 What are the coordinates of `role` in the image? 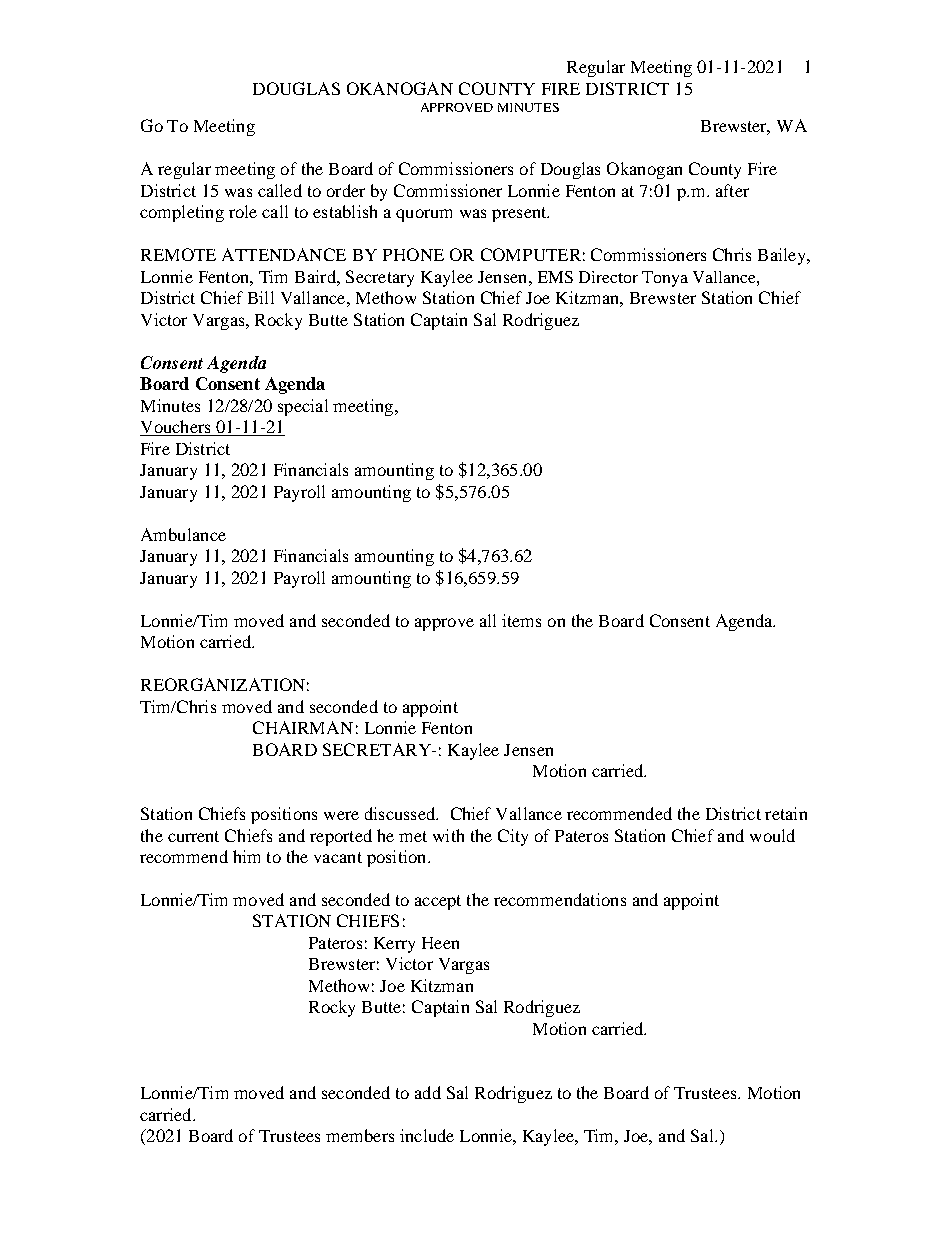 It's located at (243, 211).
